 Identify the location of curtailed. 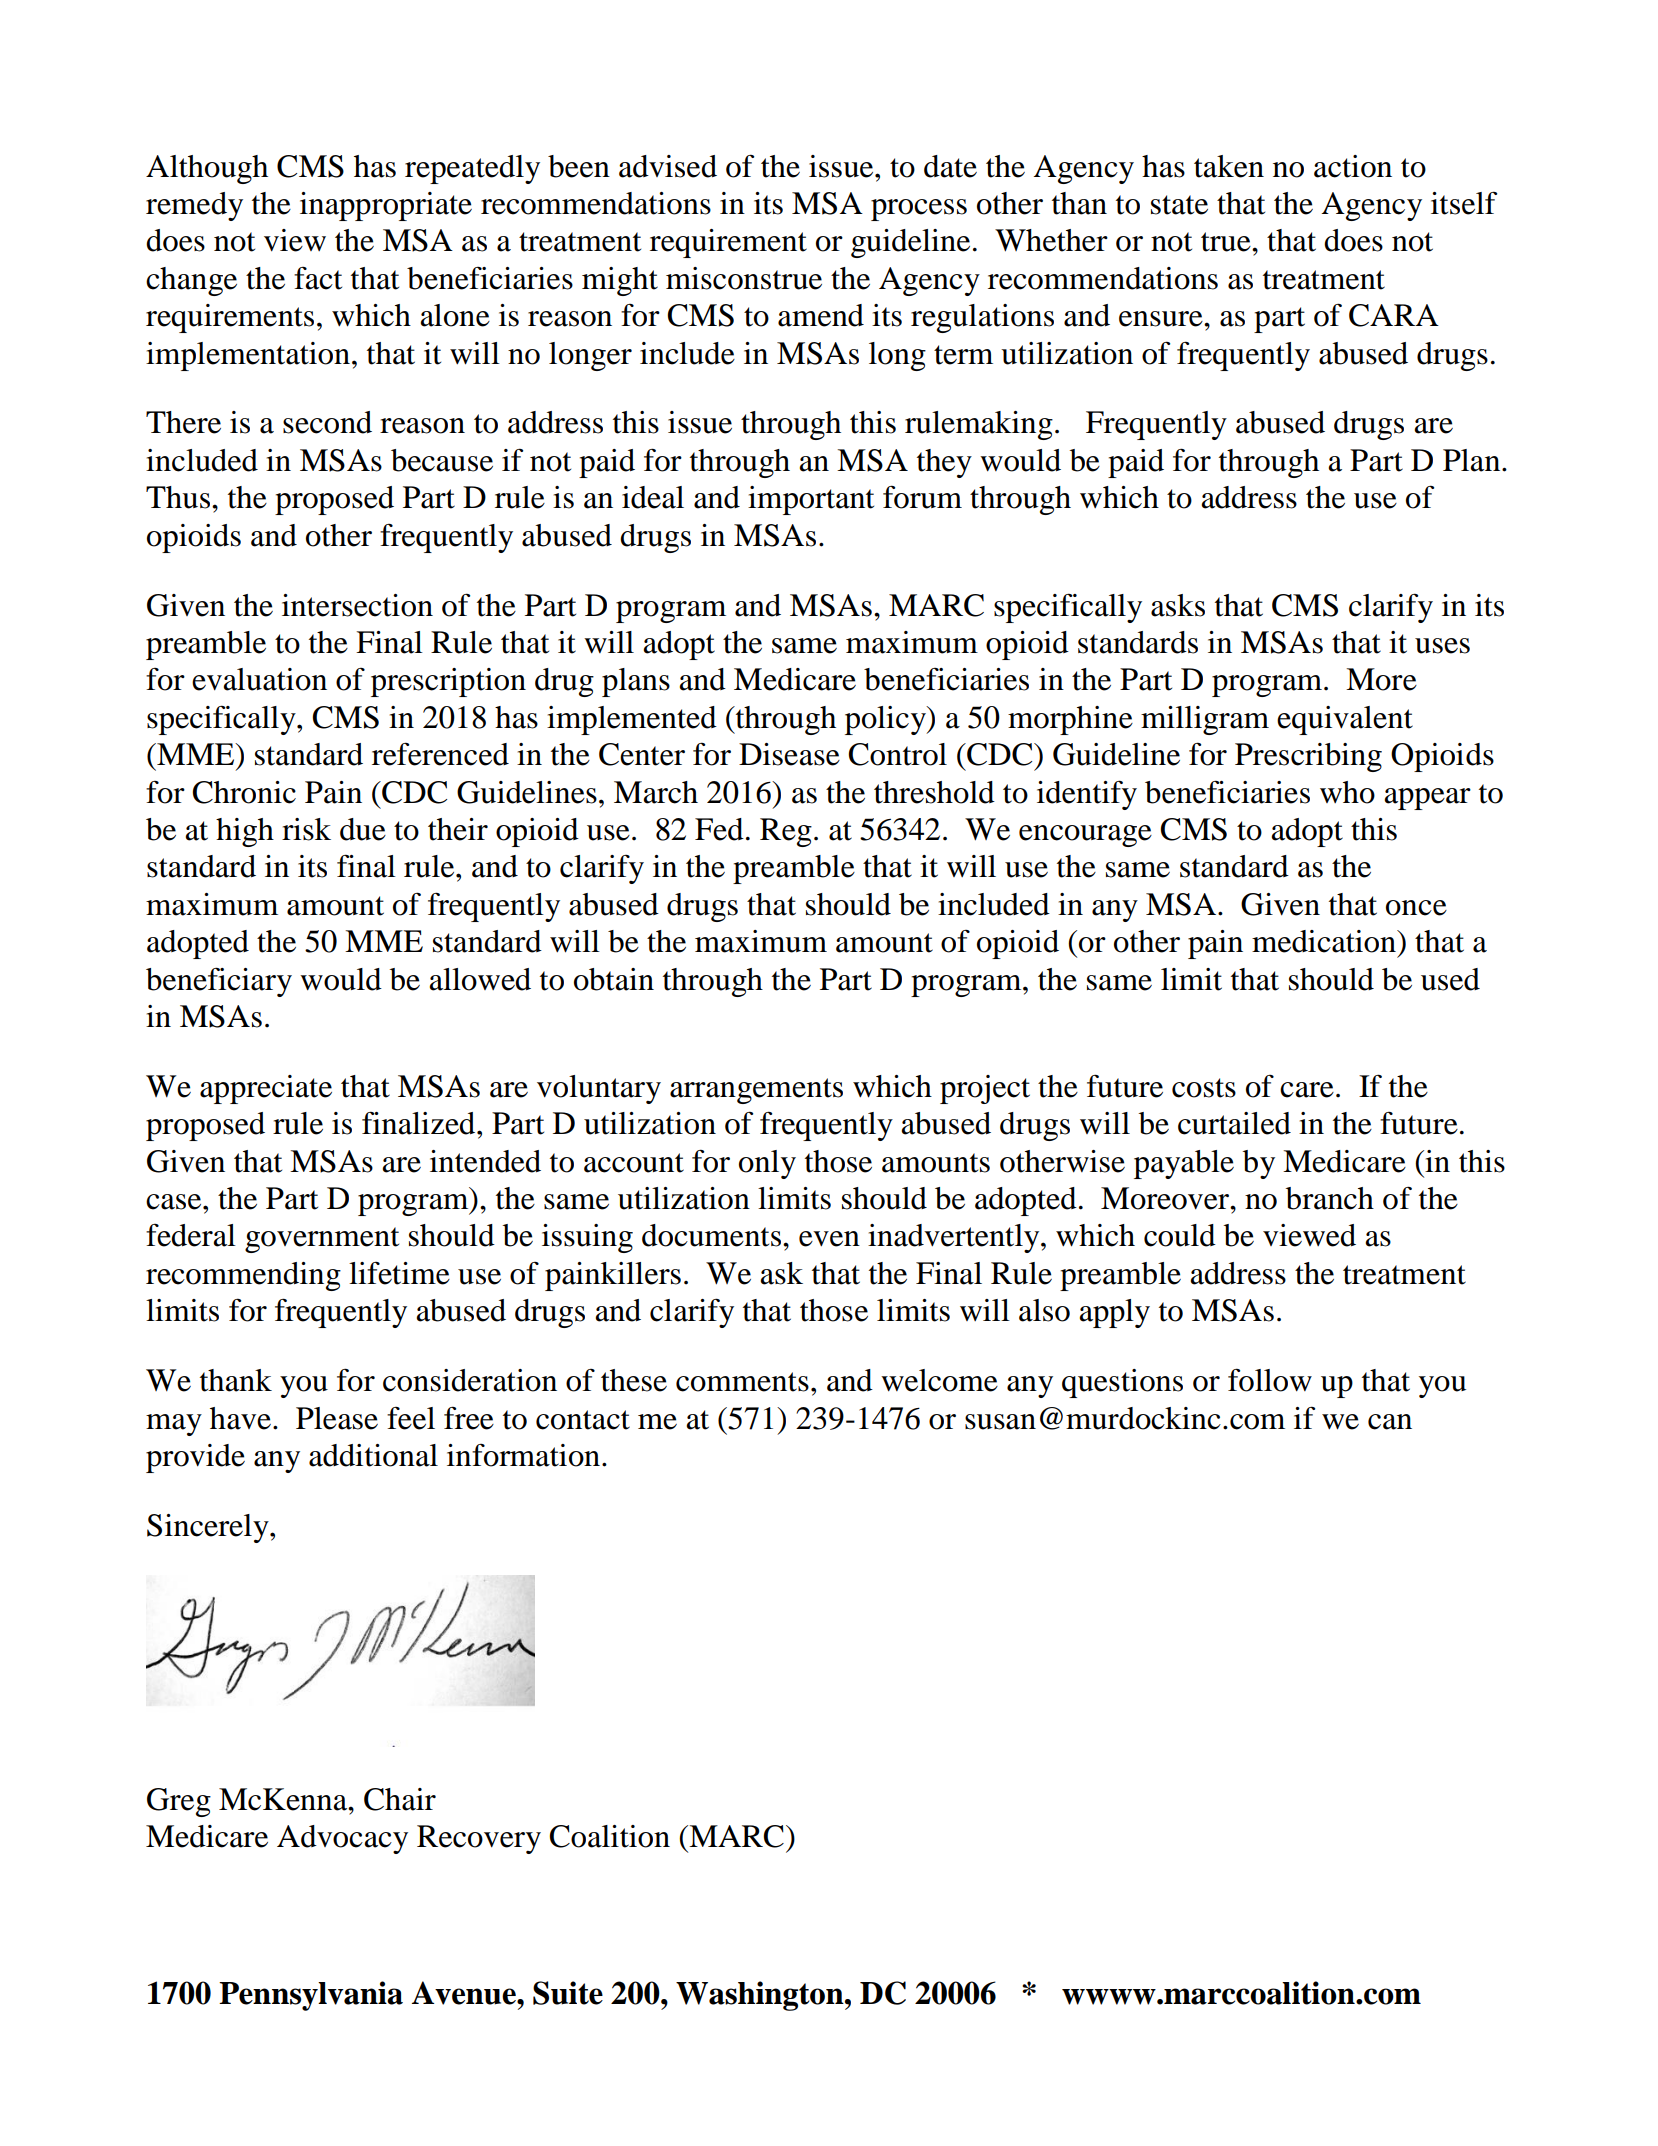
(1234, 1123).
